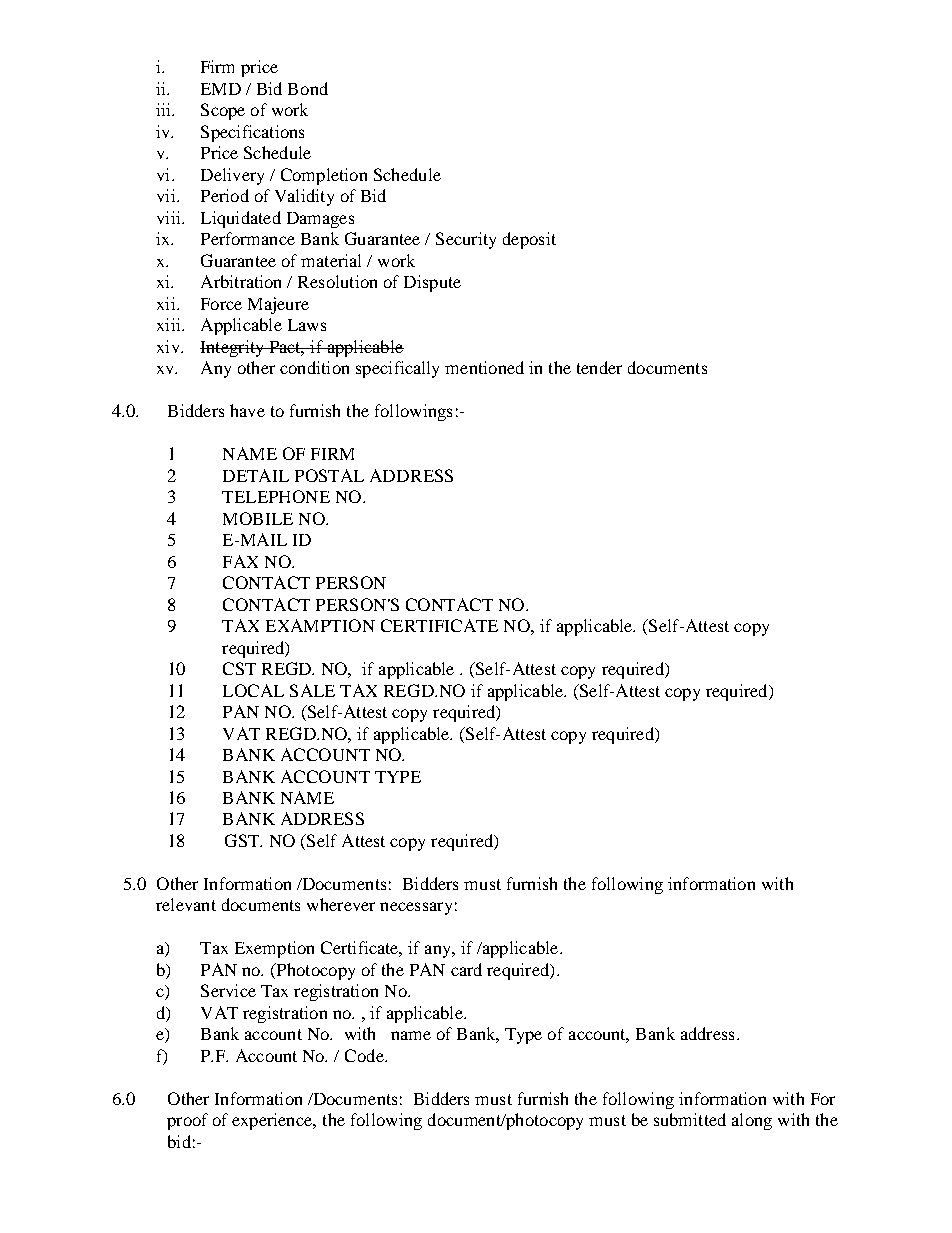  Describe the element at coordinates (223, 111) in the image. I see `Scope` at that location.
